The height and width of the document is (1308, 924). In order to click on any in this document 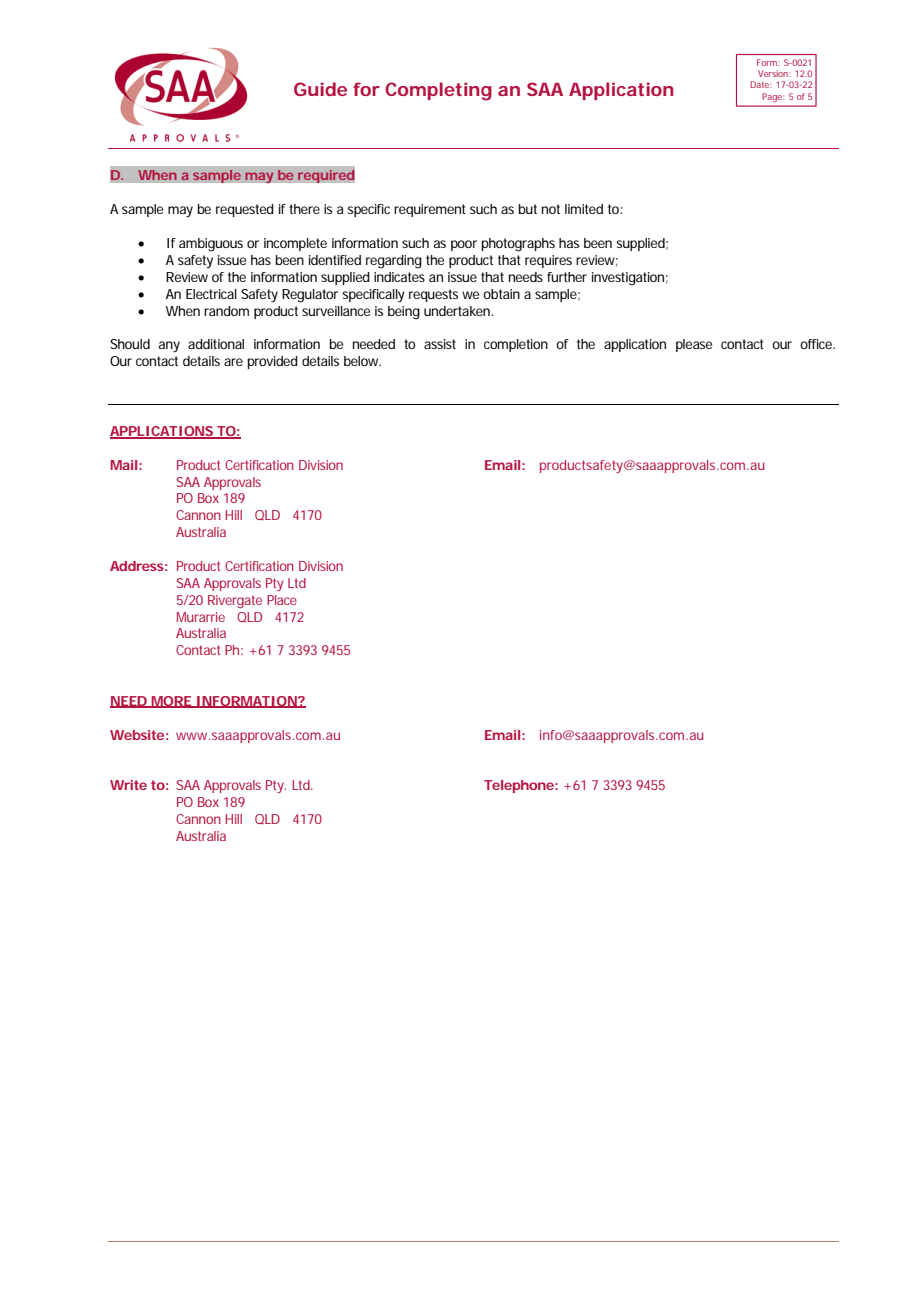, I will do `click(169, 347)`.
